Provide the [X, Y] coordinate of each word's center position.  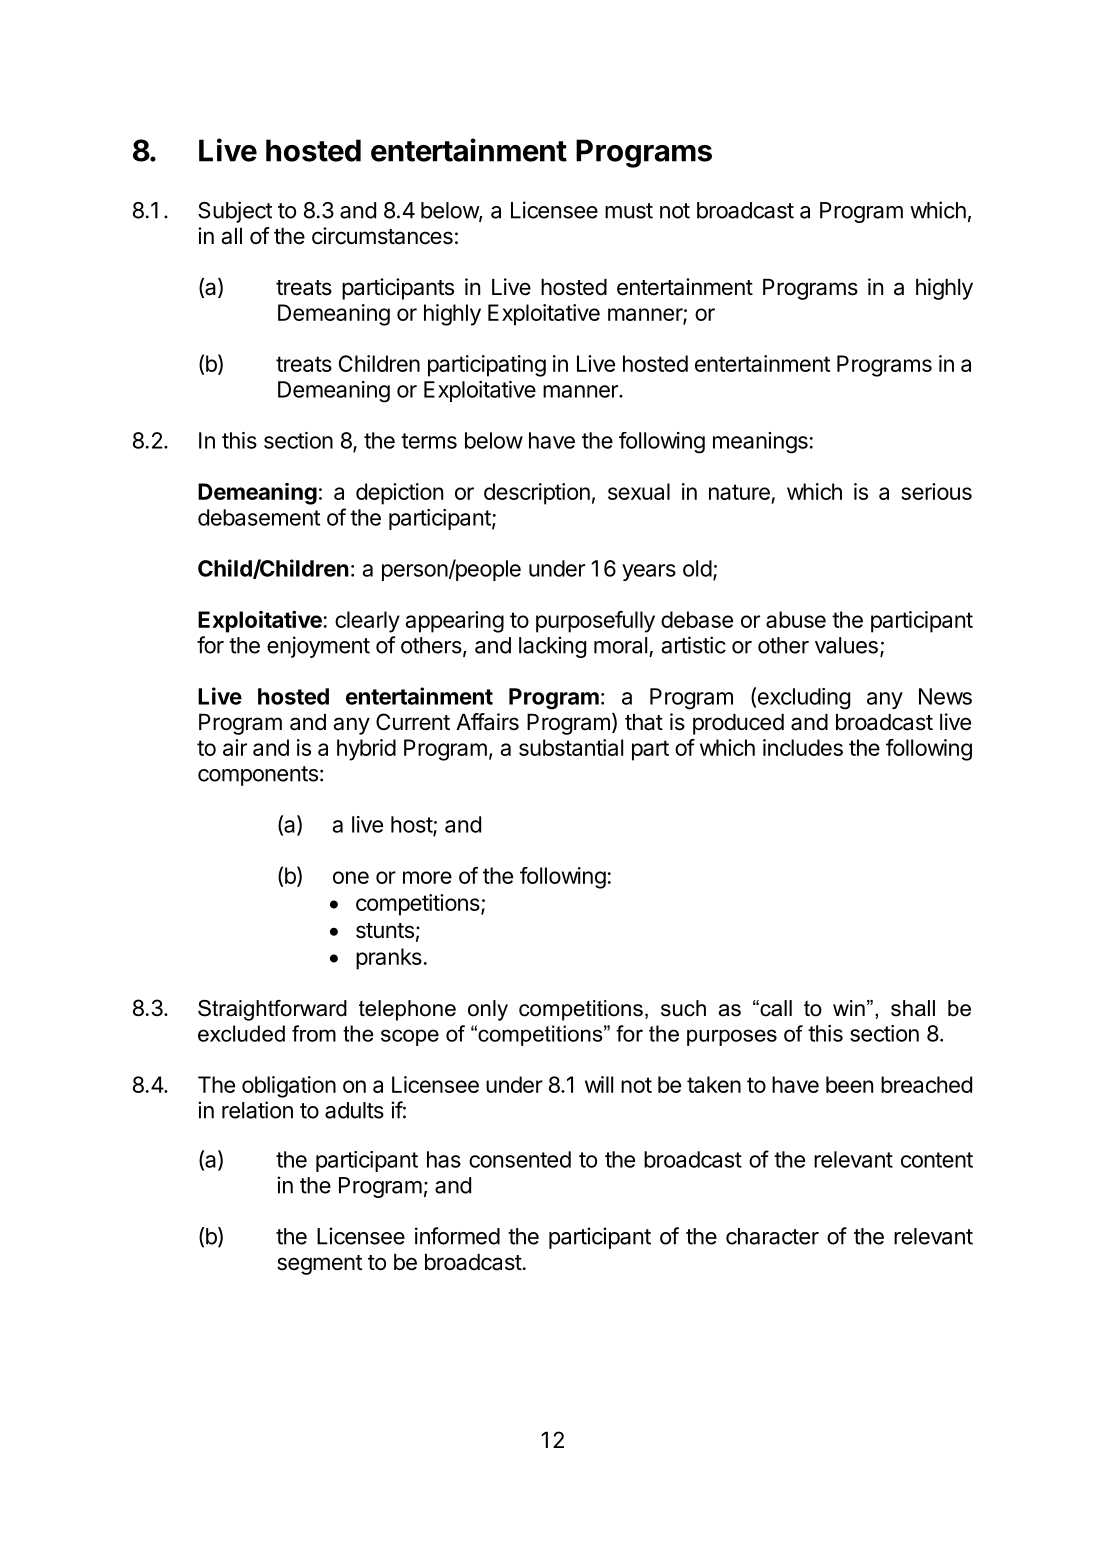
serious [936, 491]
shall [913, 1008]
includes [803, 747]
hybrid [366, 750]
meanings [760, 443]
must [629, 211]
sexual [639, 491]
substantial [571, 747]
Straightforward [272, 1010]
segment [320, 1265]
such [683, 1008]
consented [520, 1159]
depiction [399, 494]
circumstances [382, 236]
